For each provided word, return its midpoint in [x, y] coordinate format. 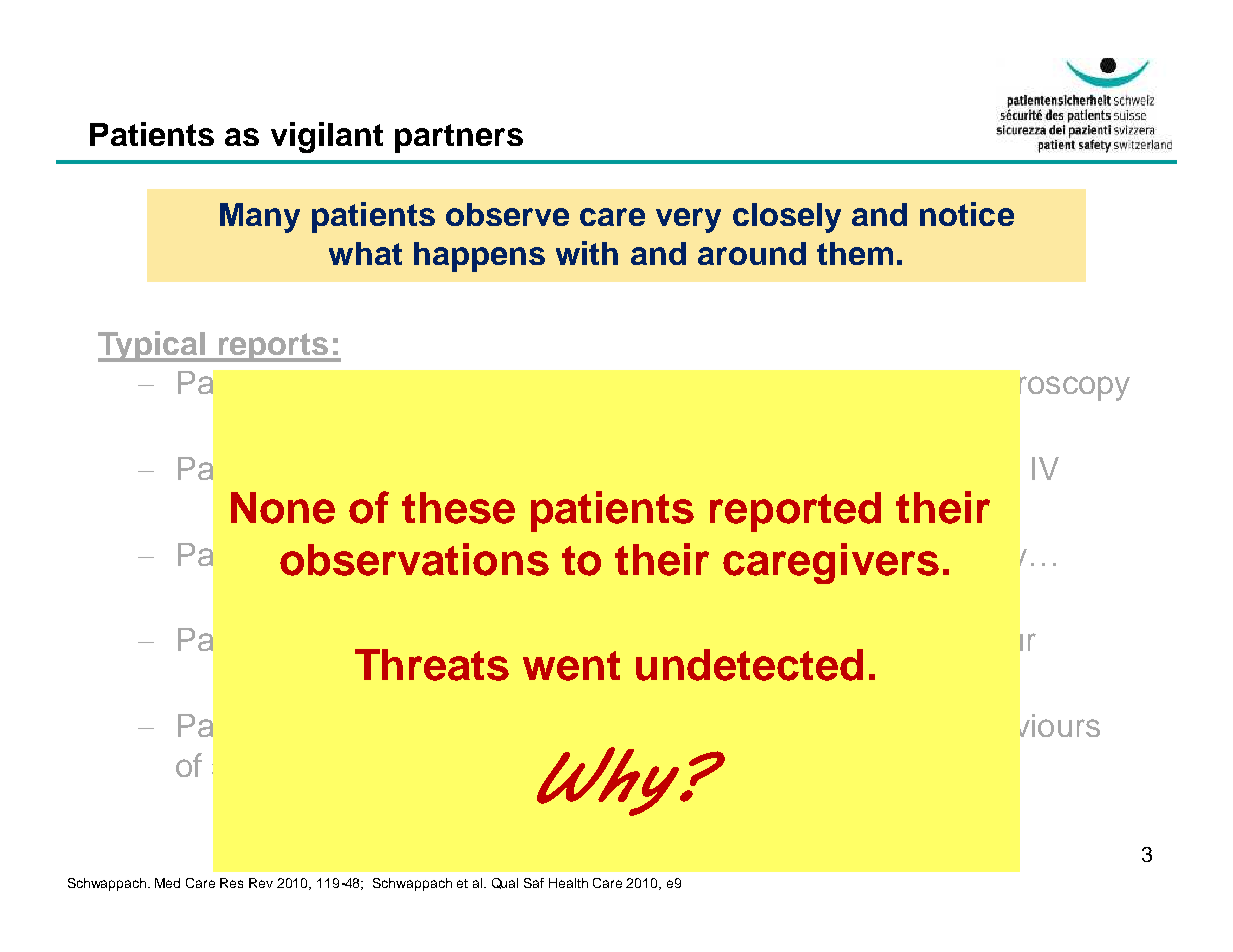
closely [787, 218]
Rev [261, 883]
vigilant [327, 137]
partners [459, 138]
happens [479, 257]
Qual [505, 883]
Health [568, 883]
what [365, 253]
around [752, 253]
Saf [534, 883]
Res [231, 883]
